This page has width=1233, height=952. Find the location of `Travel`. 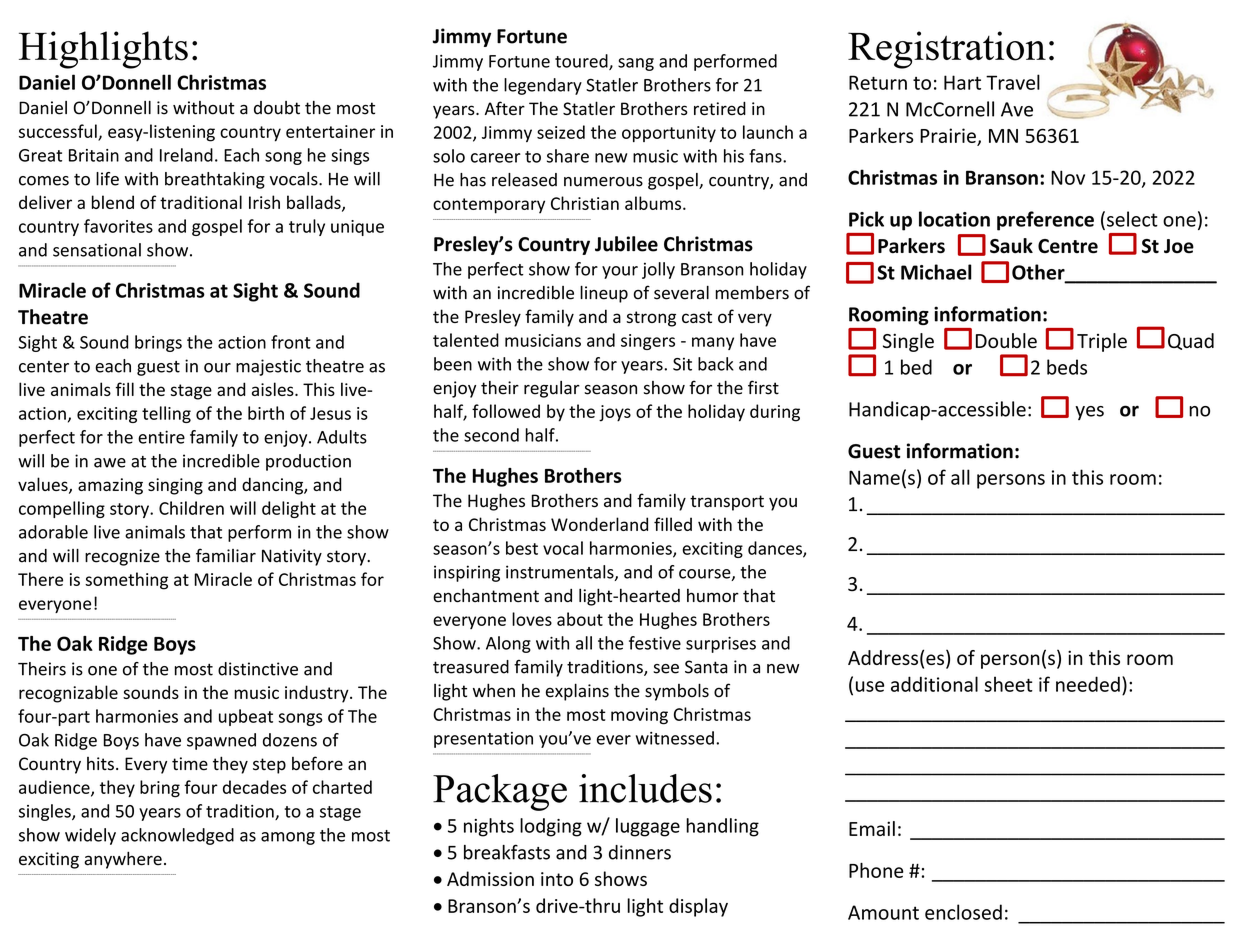

Travel is located at coordinates (1013, 82).
